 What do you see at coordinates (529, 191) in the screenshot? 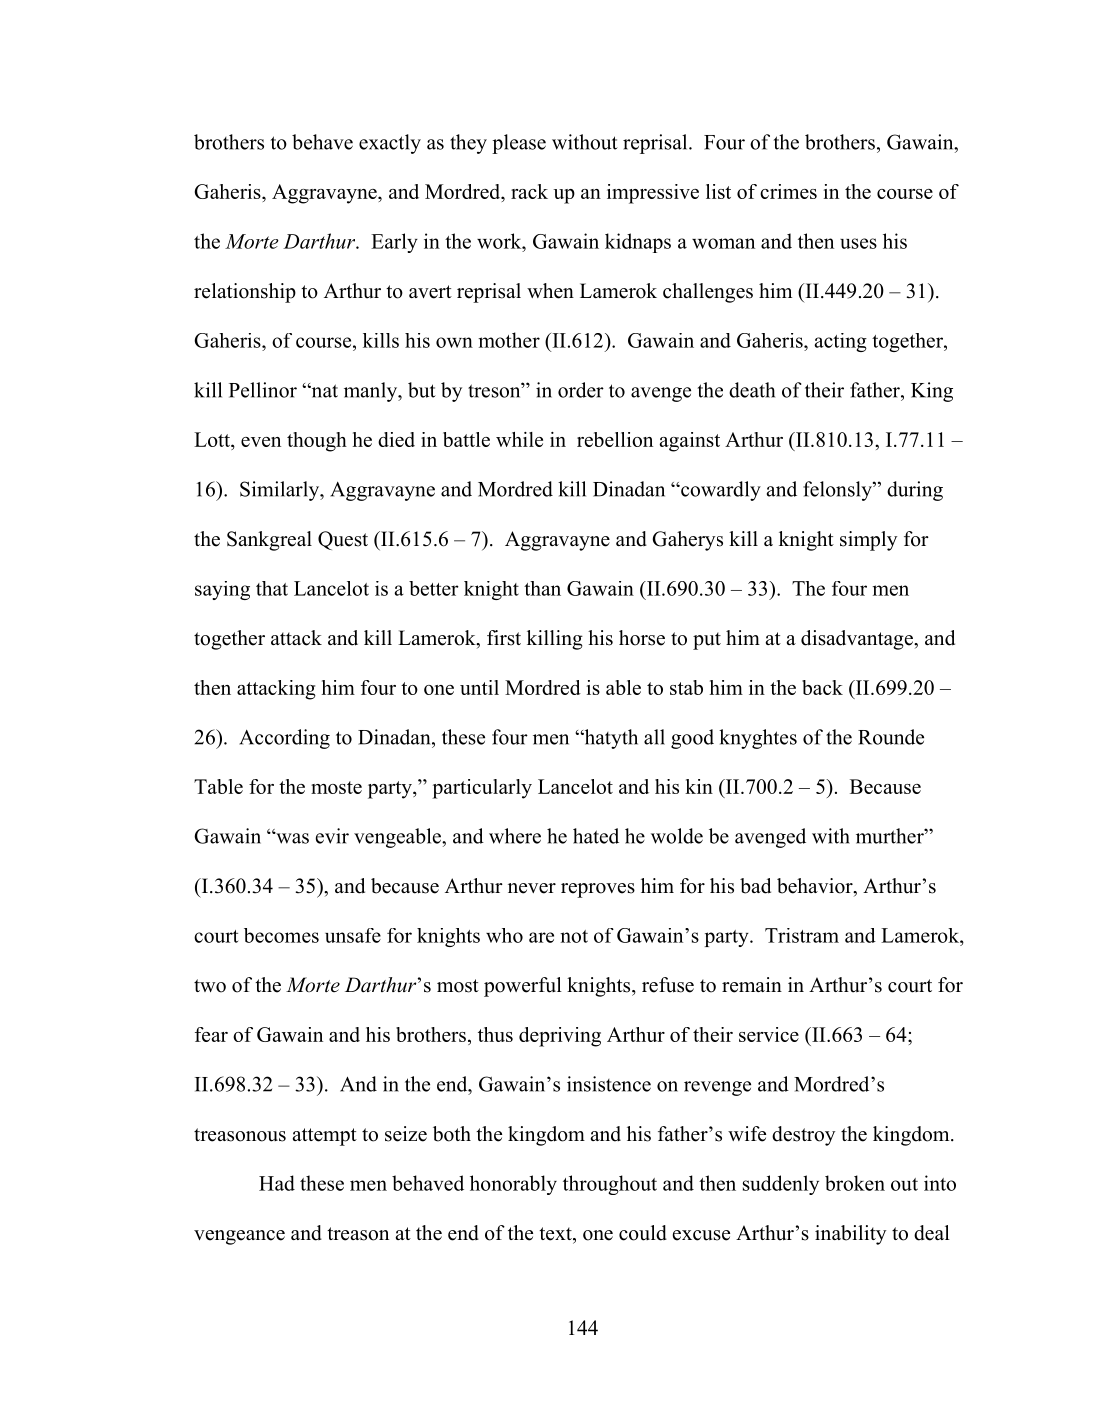
I see `rack` at bounding box center [529, 191].
